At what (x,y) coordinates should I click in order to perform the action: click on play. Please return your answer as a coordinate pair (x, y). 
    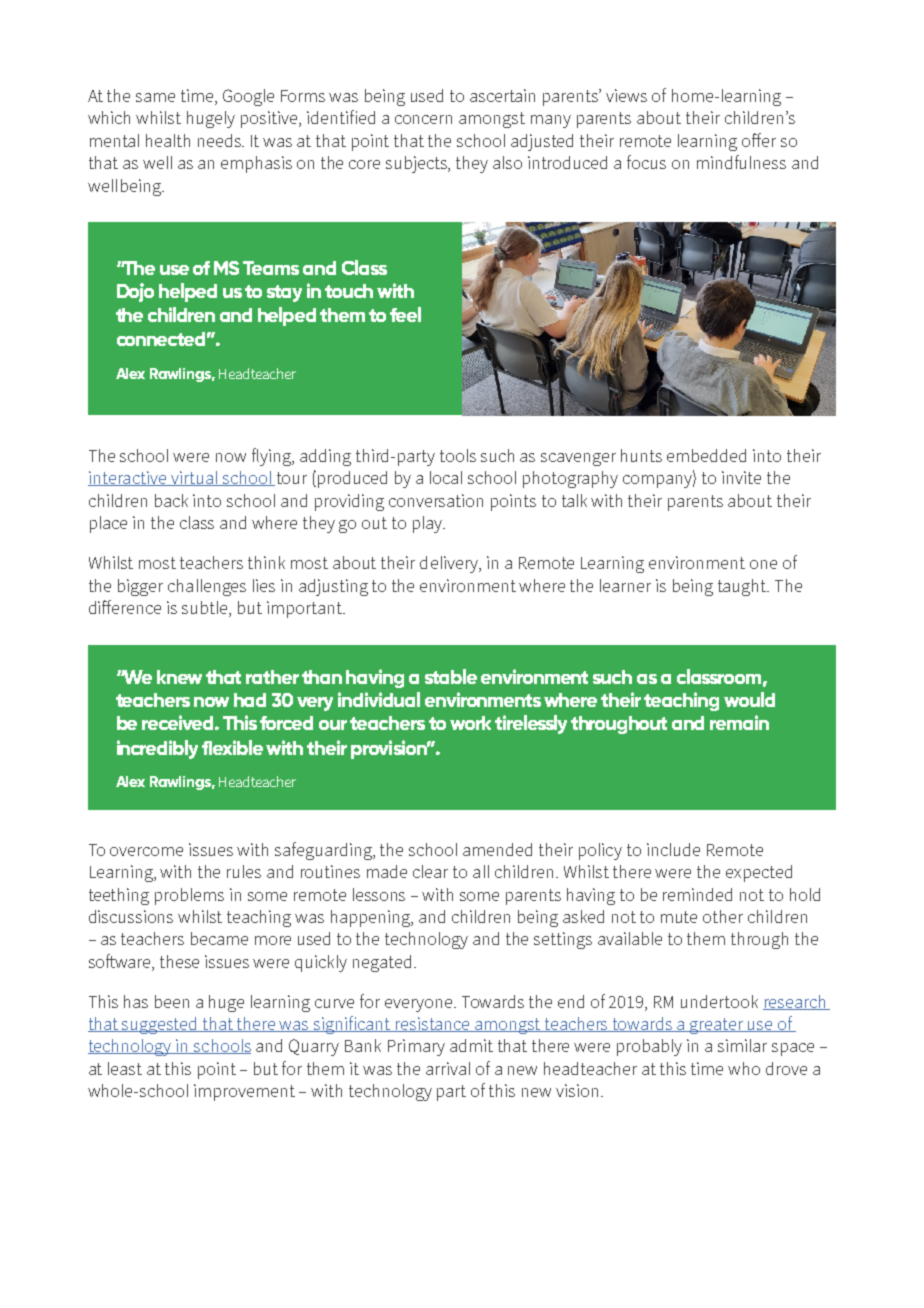
    Looking at the image, I should click on (429, 524).
